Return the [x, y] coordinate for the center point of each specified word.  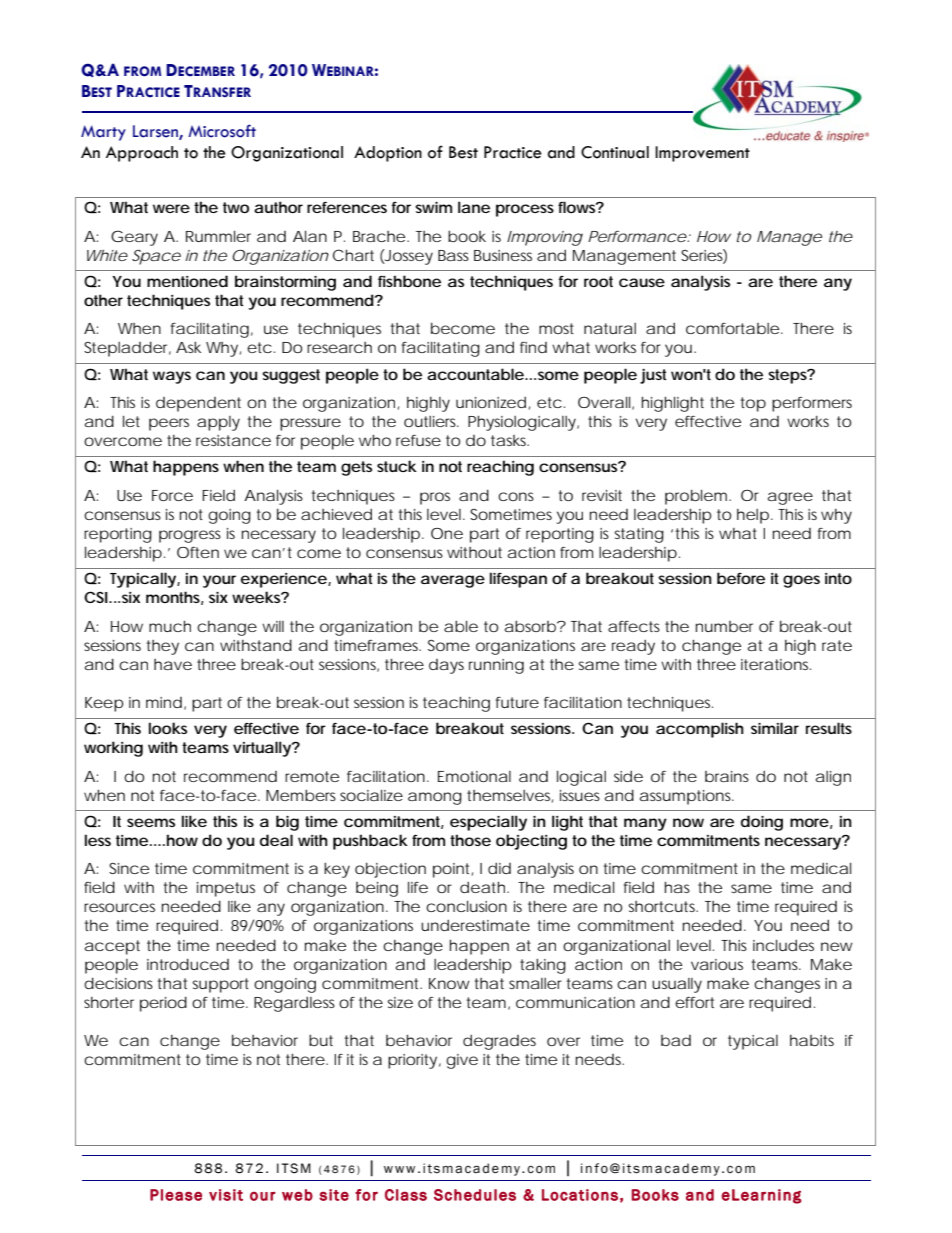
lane [474, 207]
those [470, 840]
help [753, 516]
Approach [142, 154]
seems [151, 822]
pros [435, 498]
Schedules [475, 1195]
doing [762, 823]
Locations [580, 1195]
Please [176, 1195]
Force [172, 495]
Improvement [702, 154]
